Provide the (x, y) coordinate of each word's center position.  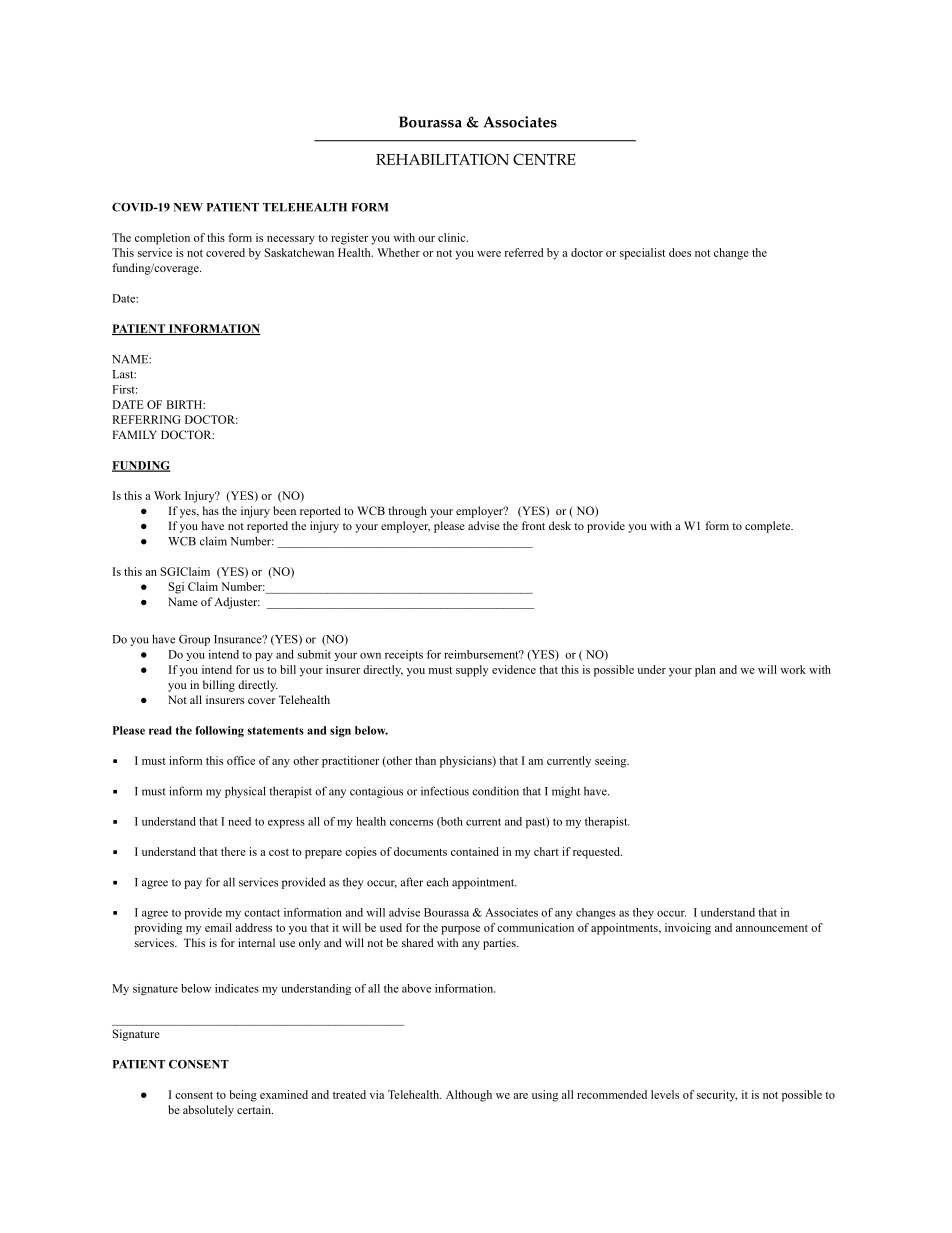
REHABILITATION (442, 159)
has (211, 510)
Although (469, 1096)
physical (245, 792)
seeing (612, 762)
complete (769, 527)
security (717, 1096)
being (243, 1096)
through (407, 512)
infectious (445, 791)
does (680, 252)
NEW (188, 207)
